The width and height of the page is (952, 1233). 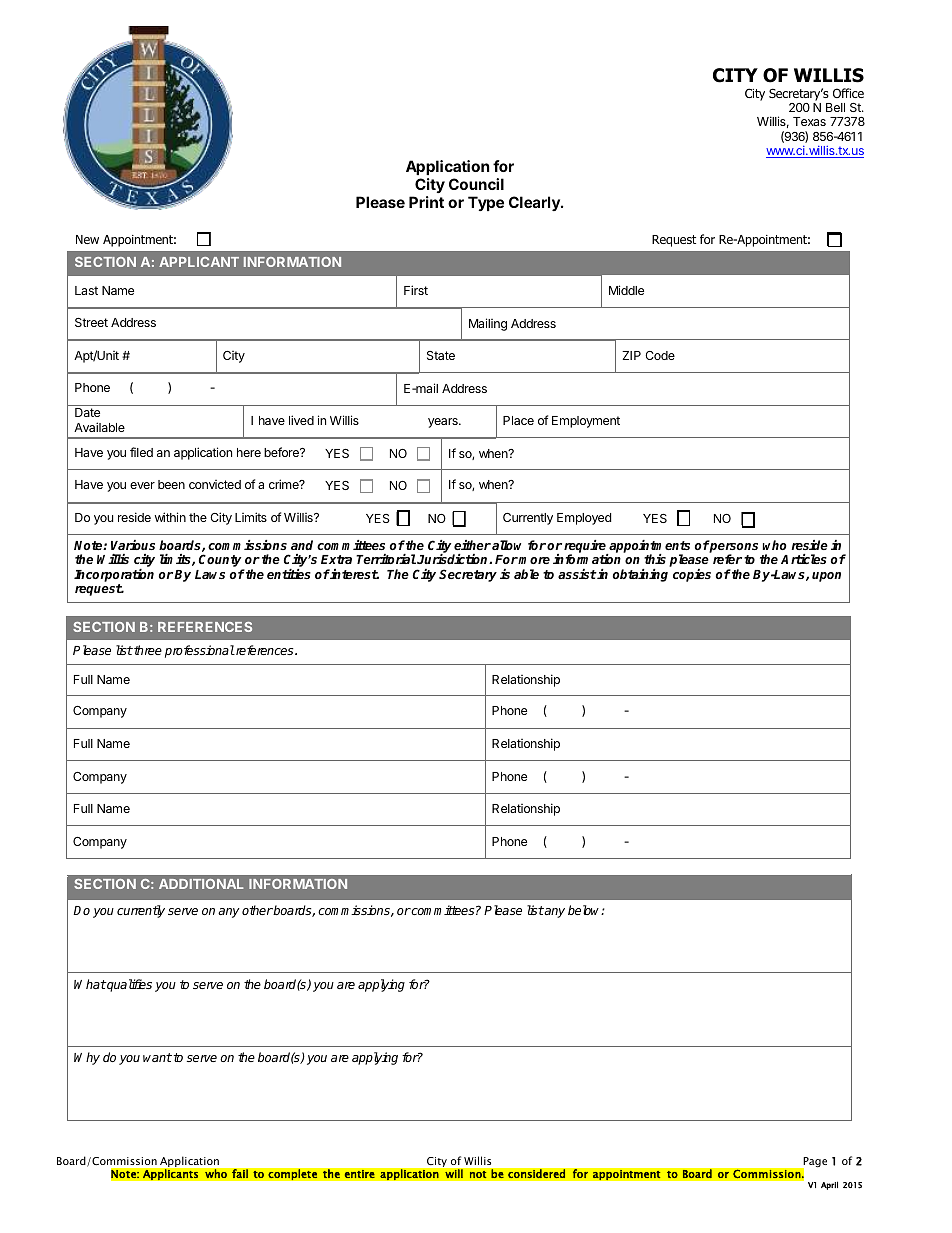 What do you see at coordinates (804, 559) in the page?
I see `Articles` at bounding box center [804, 559].
